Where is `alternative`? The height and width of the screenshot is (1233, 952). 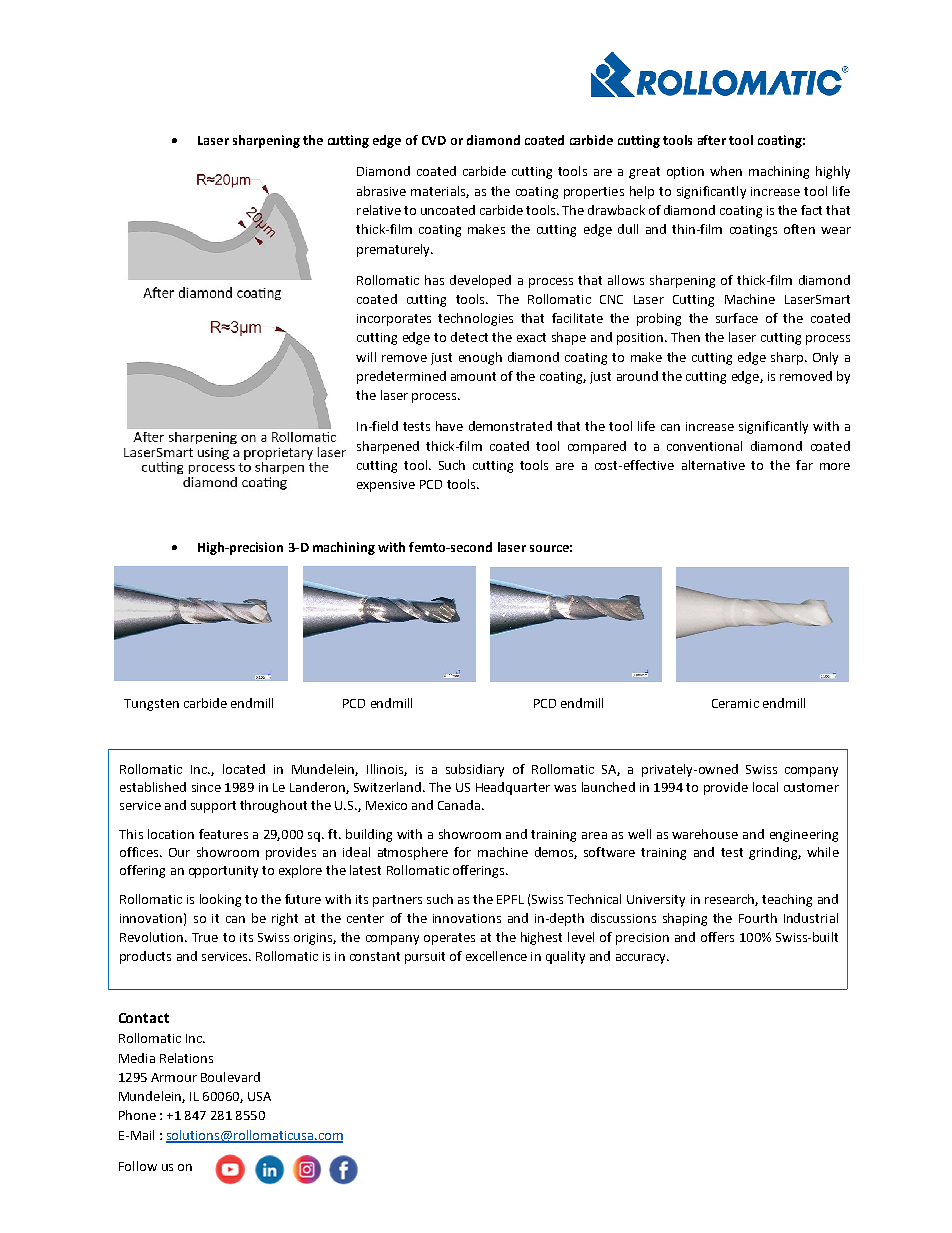
alternative is located at coordinates (713, 465).
